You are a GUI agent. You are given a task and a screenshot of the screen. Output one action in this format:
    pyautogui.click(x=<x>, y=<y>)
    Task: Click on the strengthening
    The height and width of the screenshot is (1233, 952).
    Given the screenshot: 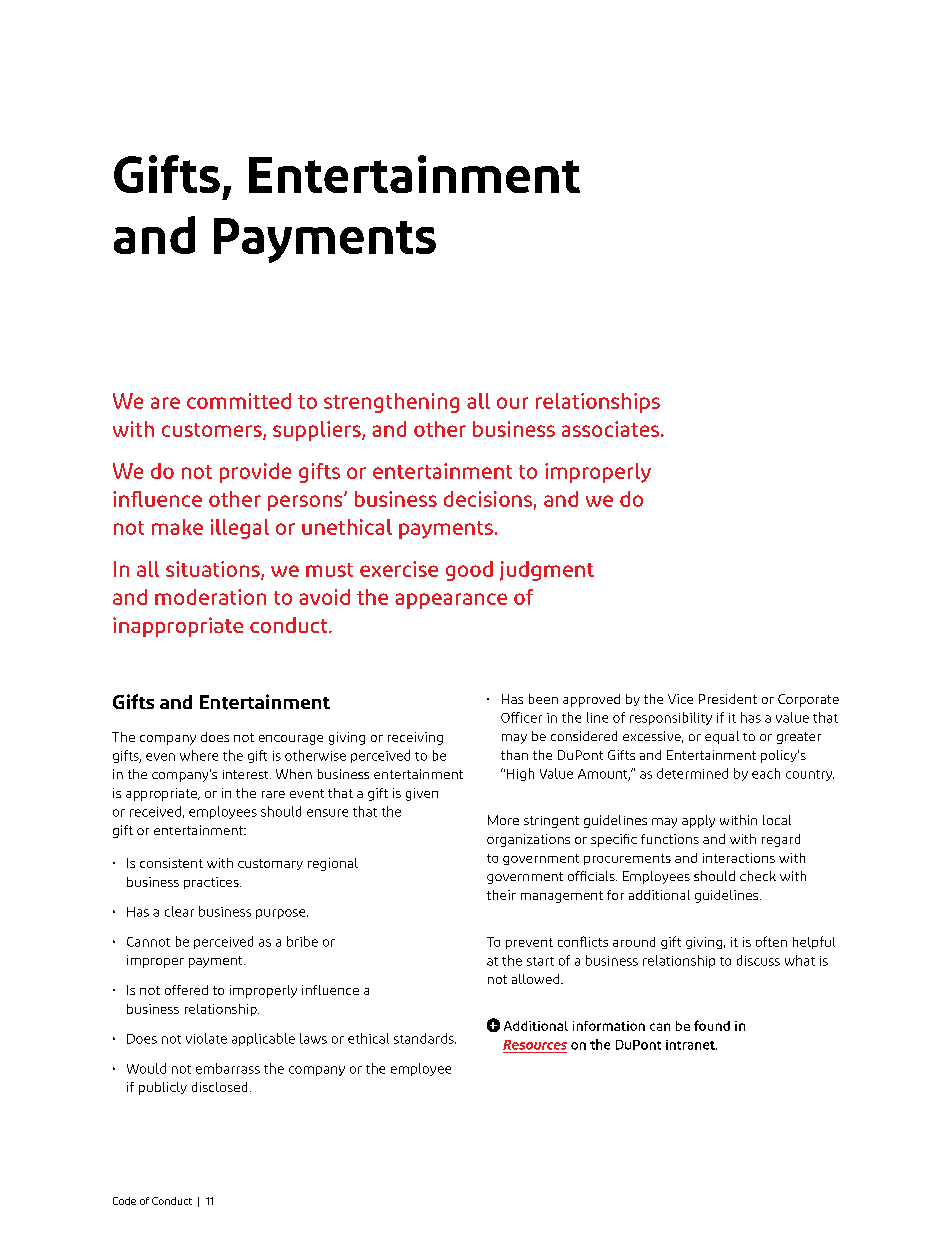 What is the action you would take?
    pyautogui.click(x=391, y=403)
